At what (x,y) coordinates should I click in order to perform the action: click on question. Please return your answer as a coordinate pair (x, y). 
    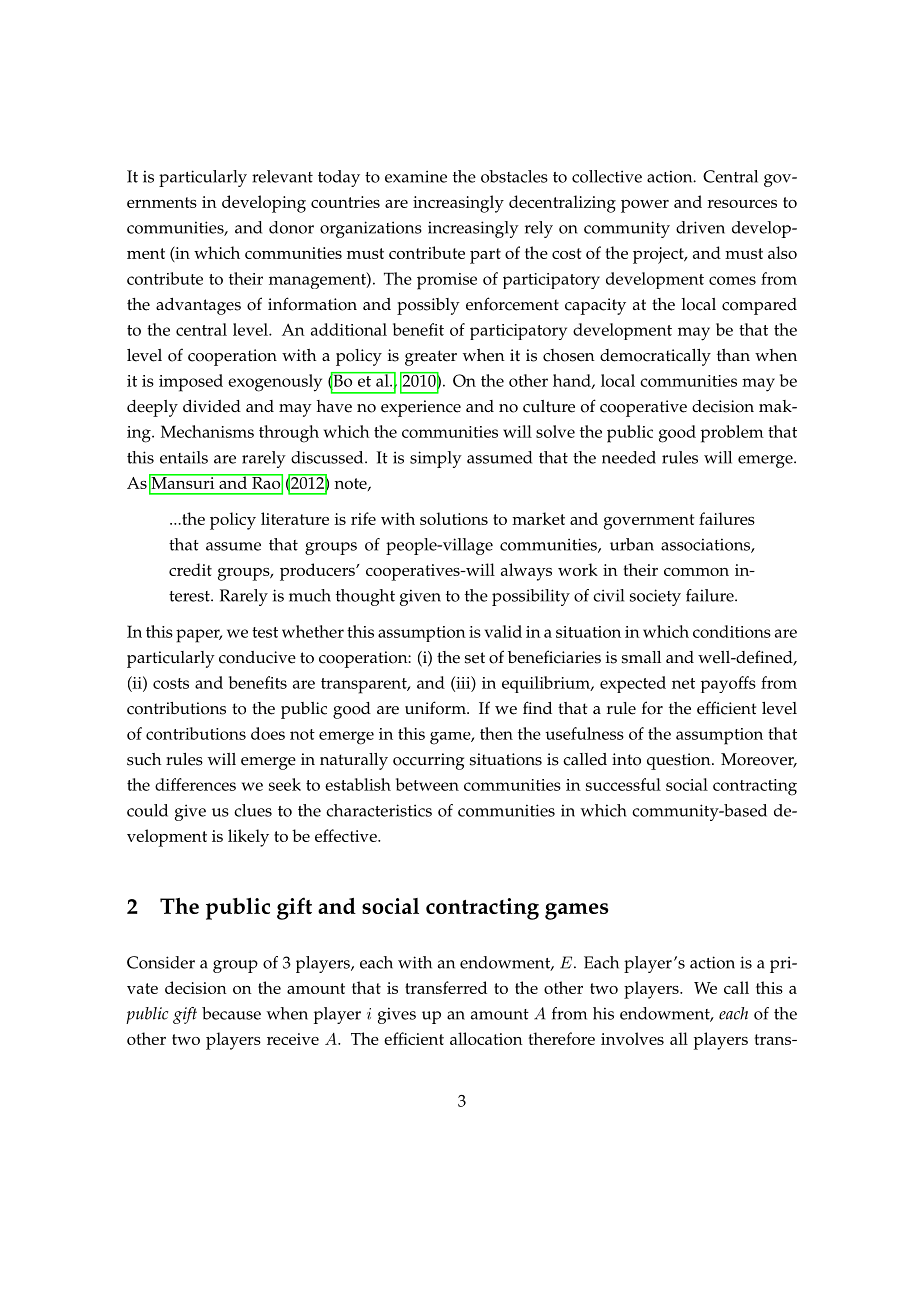
    Looking at the image, I should click on (680, 761).
